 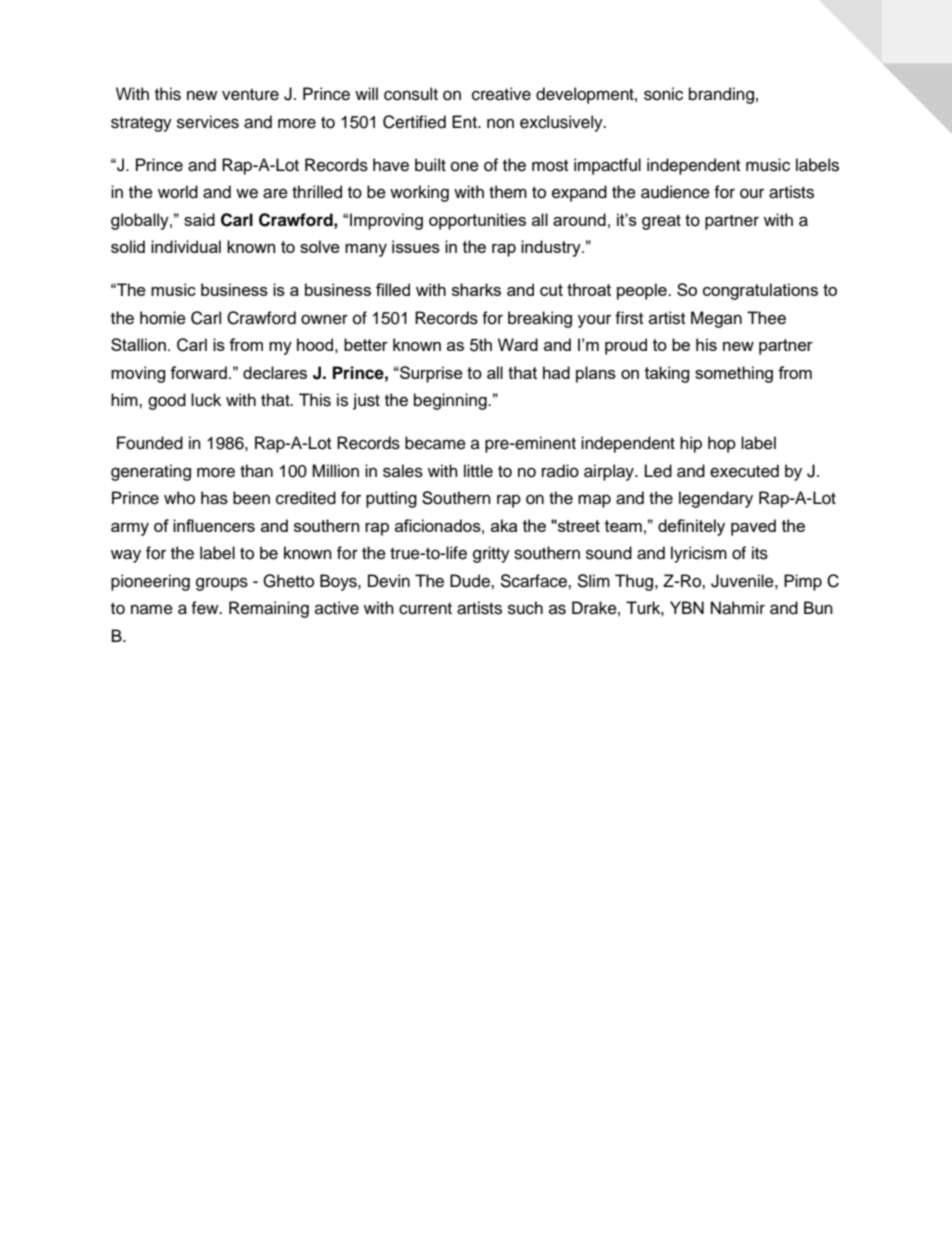 What do you see at coordinates (500, 123) in the image?
I see `non` at bounding box center [500, 123].
